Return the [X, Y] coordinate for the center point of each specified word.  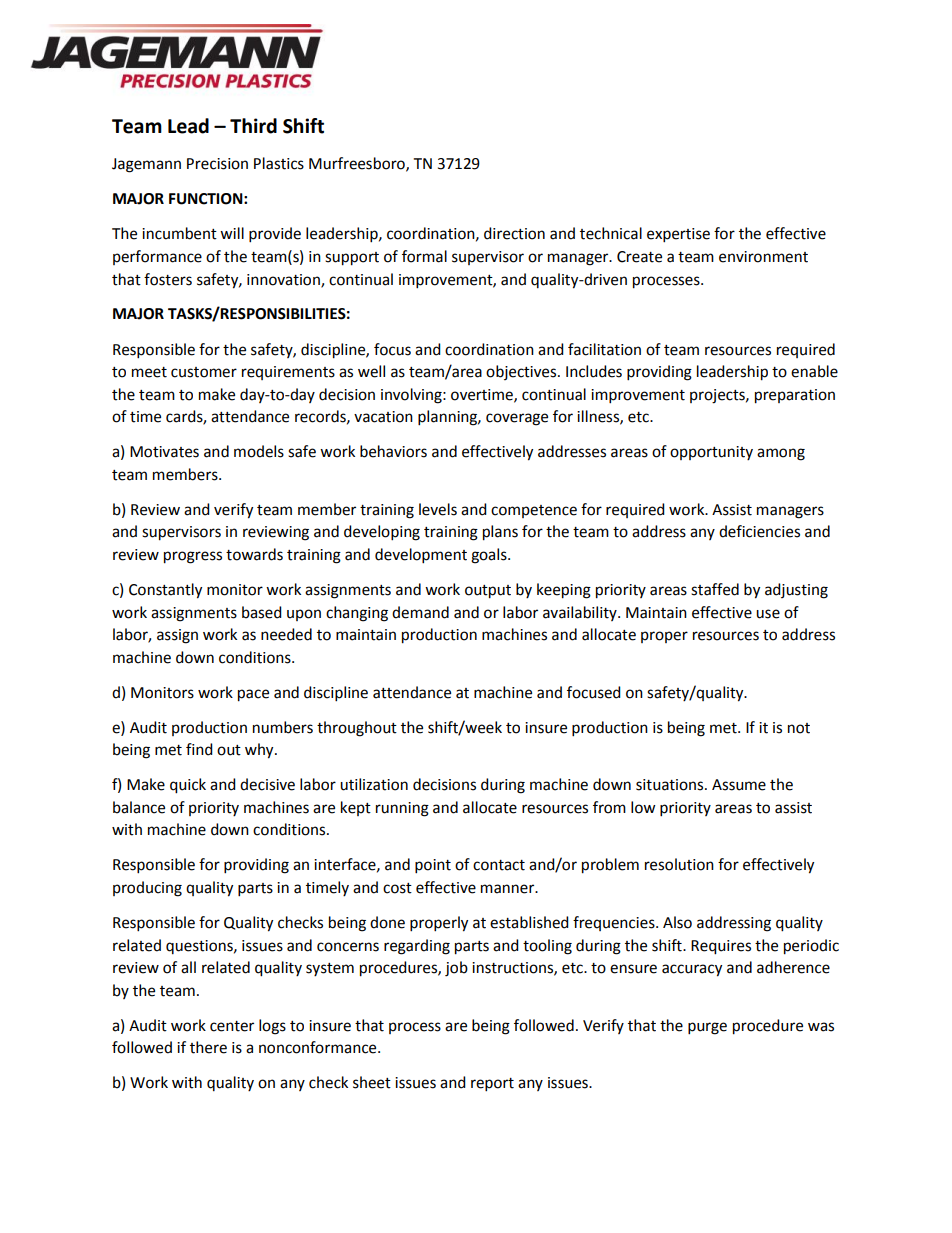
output [488, 592]
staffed [715, 589]
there [208, 1047]
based [262, 612]
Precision [217, 164]
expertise [678, 235]
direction [514, 233]
